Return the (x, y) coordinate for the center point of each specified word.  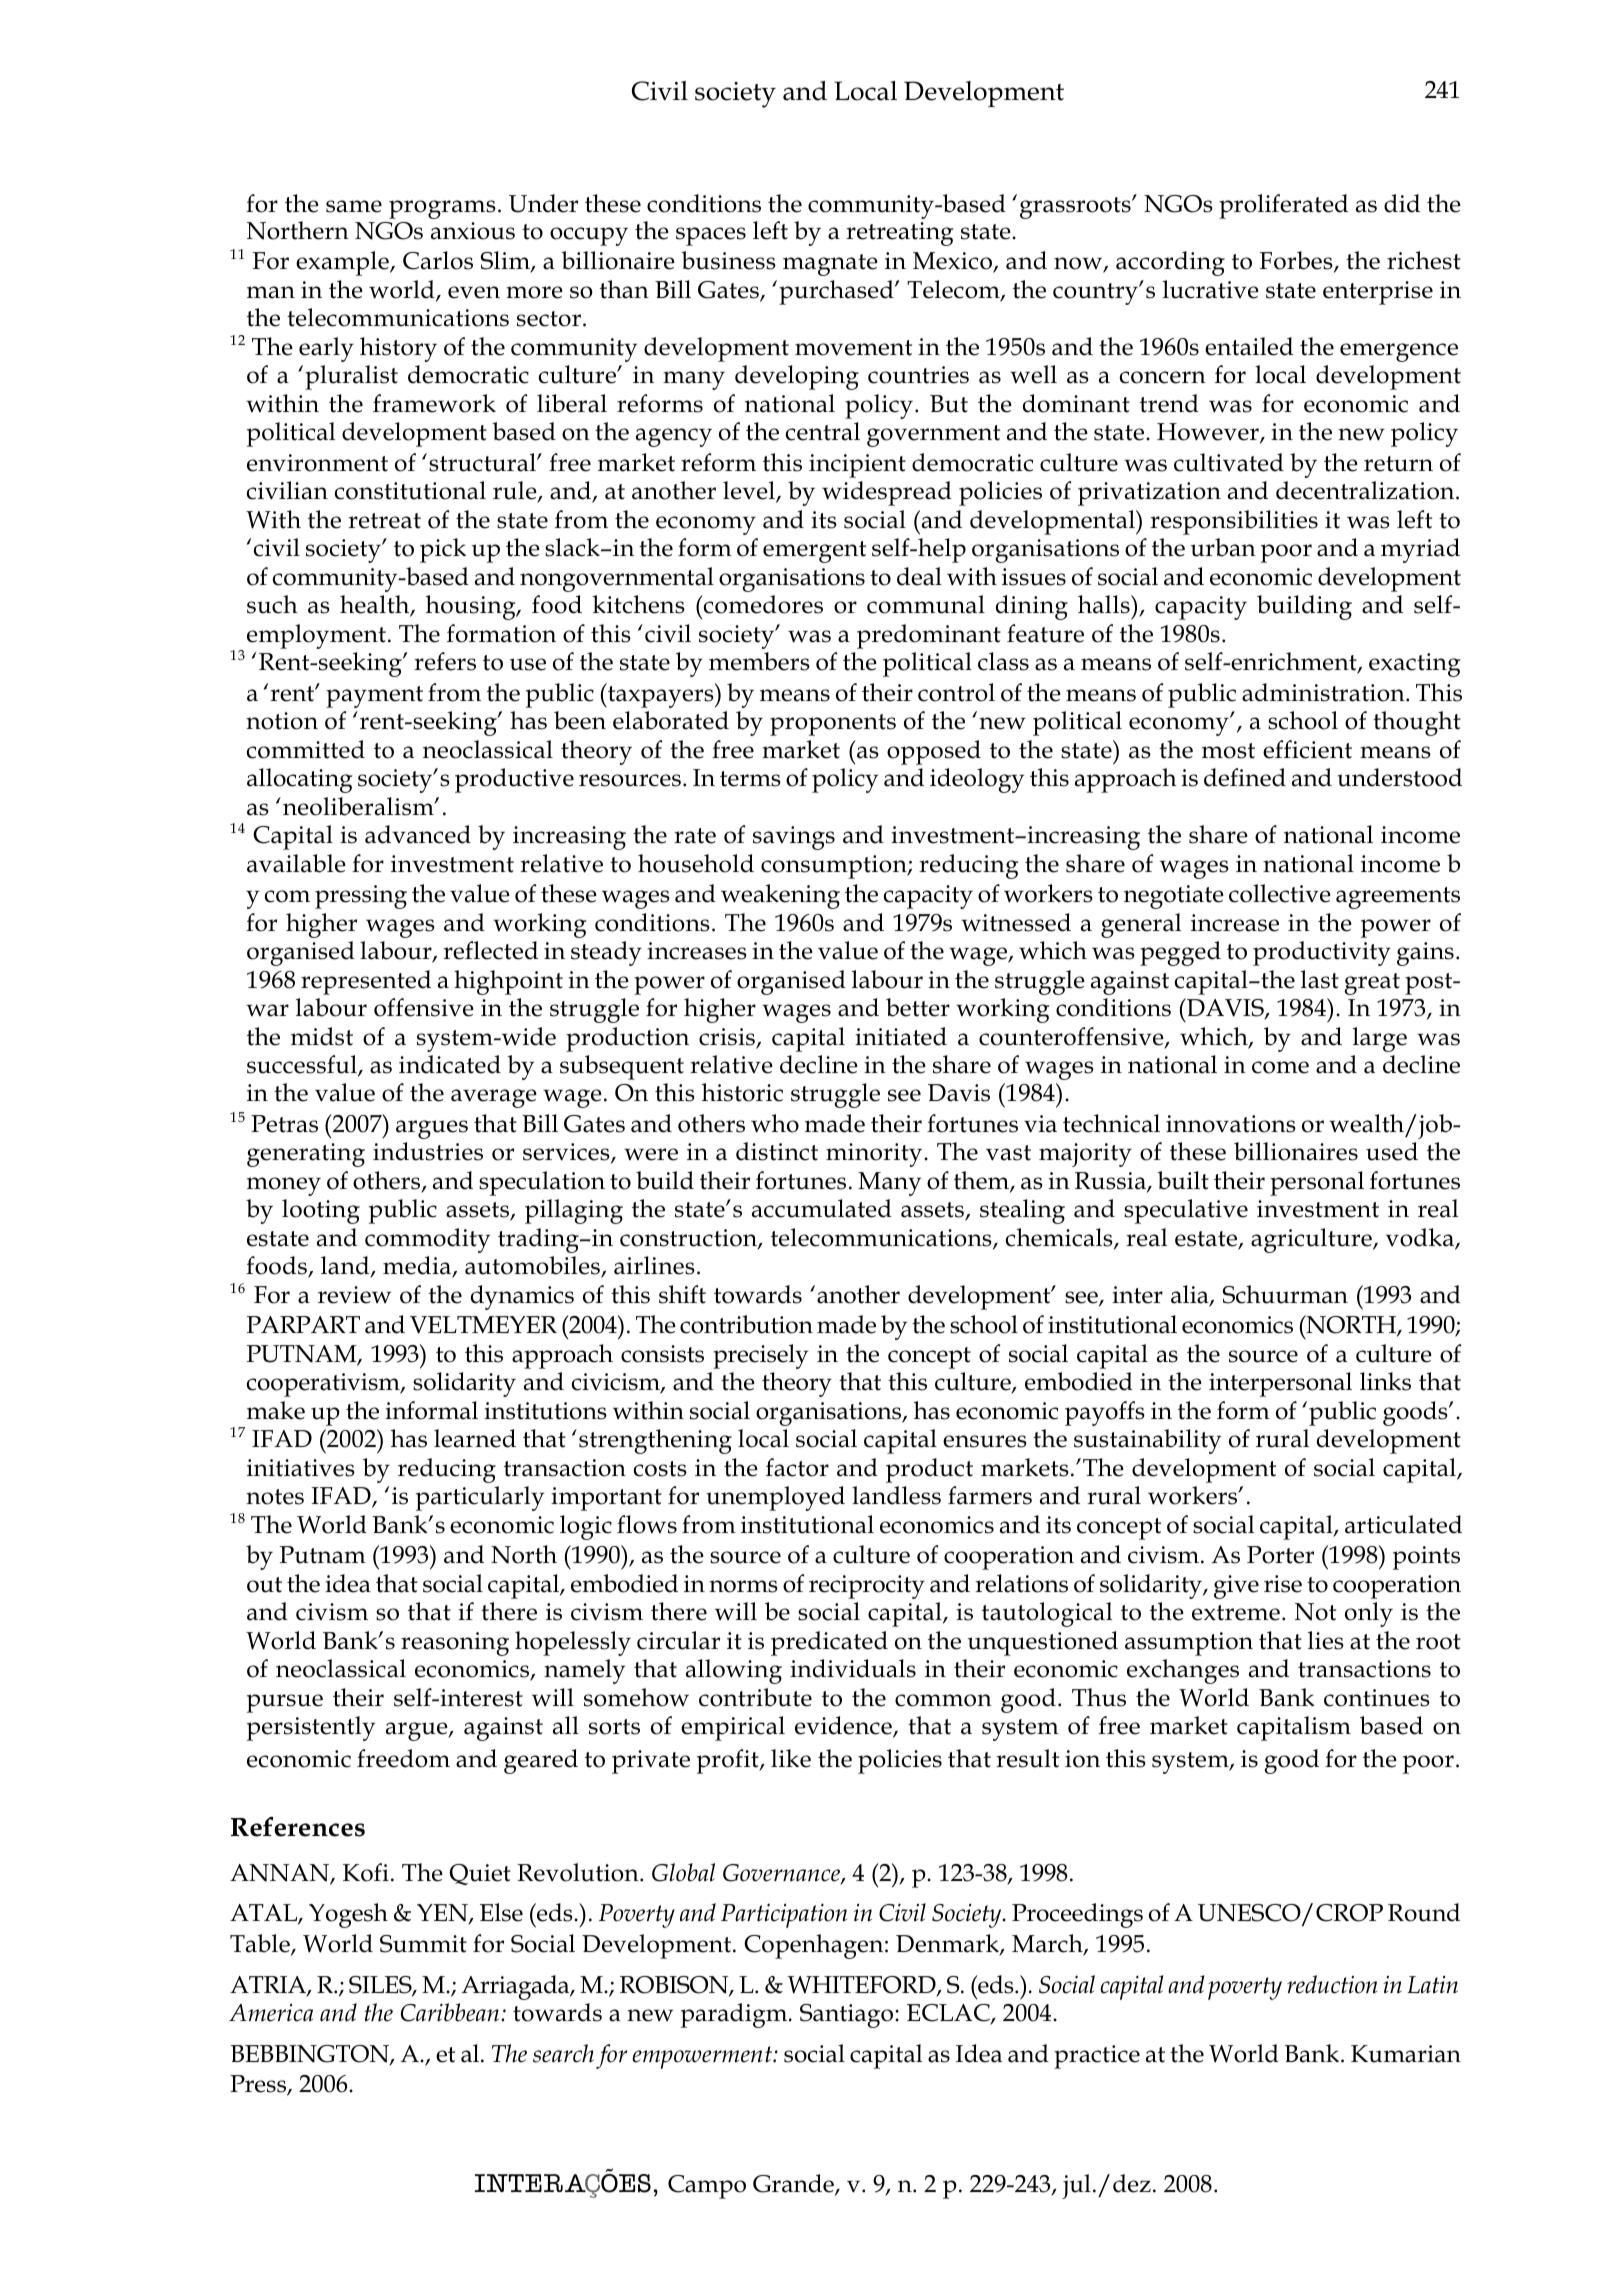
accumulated (822, 1208)
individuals (853, 1668)
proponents (833, 725)
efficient (1307, 749)
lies (1326, 1640)
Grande (794, 2184)
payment (374, 697)
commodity (427, 1240)
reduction (1332, 1984)
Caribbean (451, 2012)
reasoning (455, 1644)
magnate (830, 265)
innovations (1231, 1124)
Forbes (1297, 262)
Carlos (438, 260)
